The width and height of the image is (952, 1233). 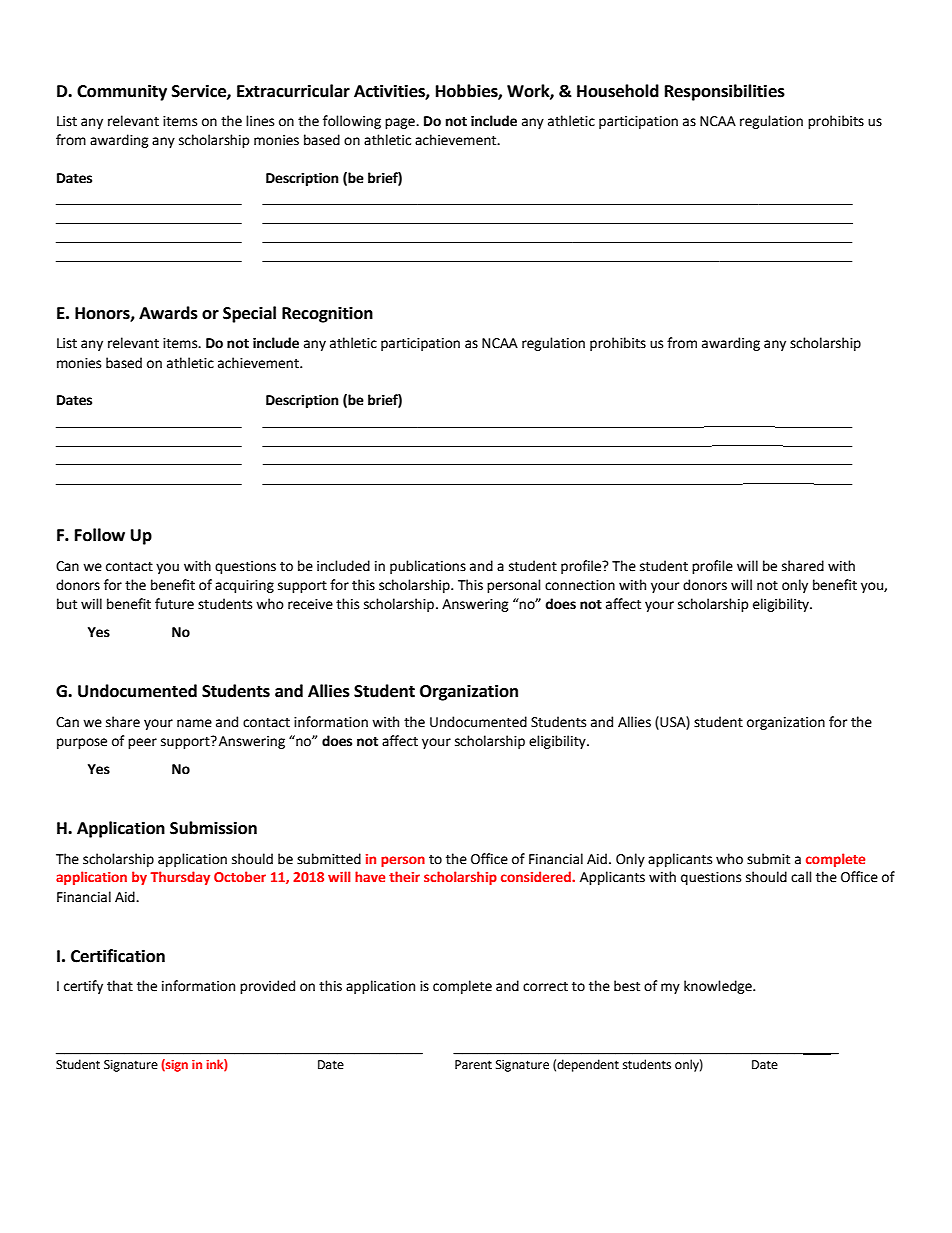 I want to click on Awards, so click(x=168, y=313).
